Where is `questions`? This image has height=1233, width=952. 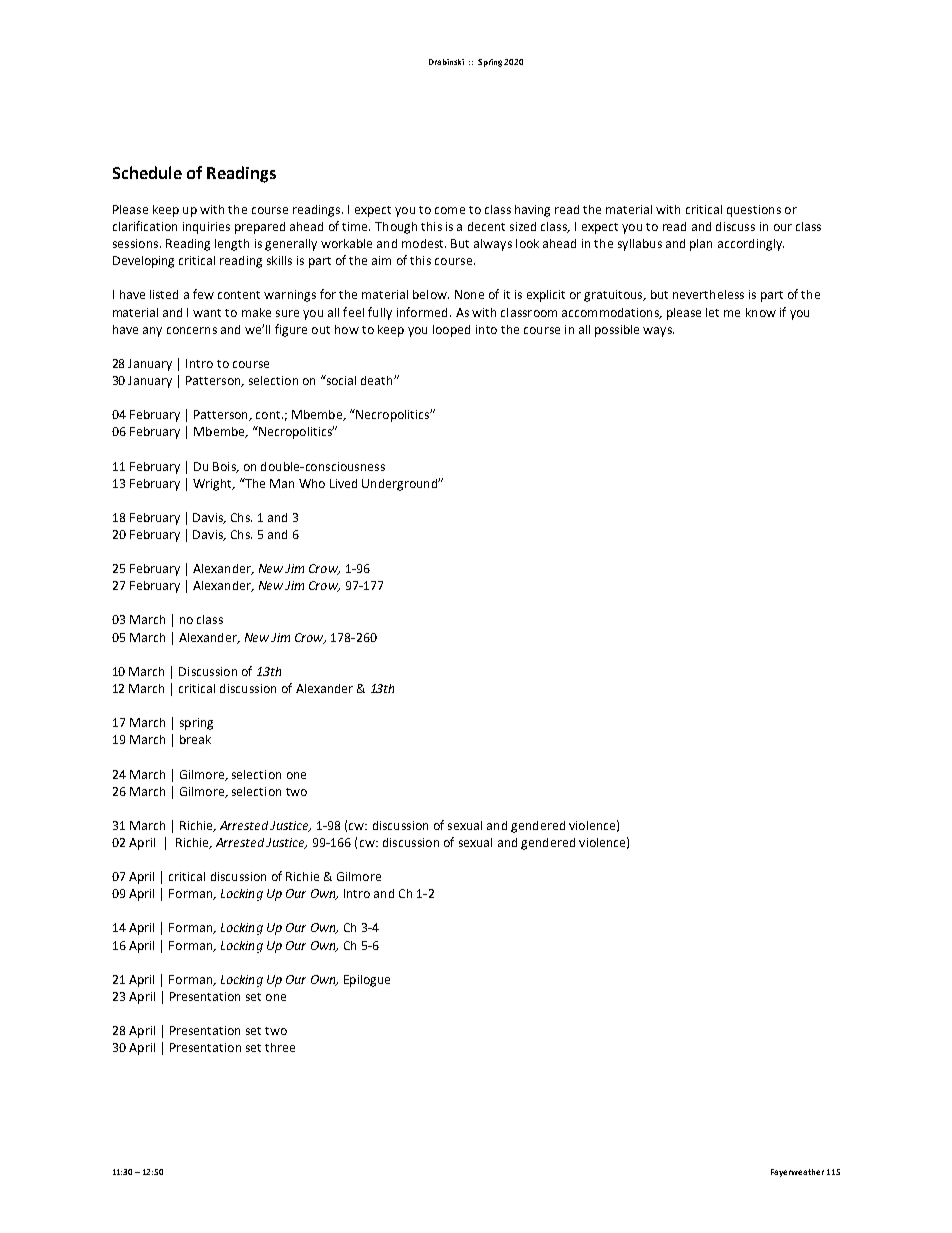 questions is located at coordinates (754, 211).
